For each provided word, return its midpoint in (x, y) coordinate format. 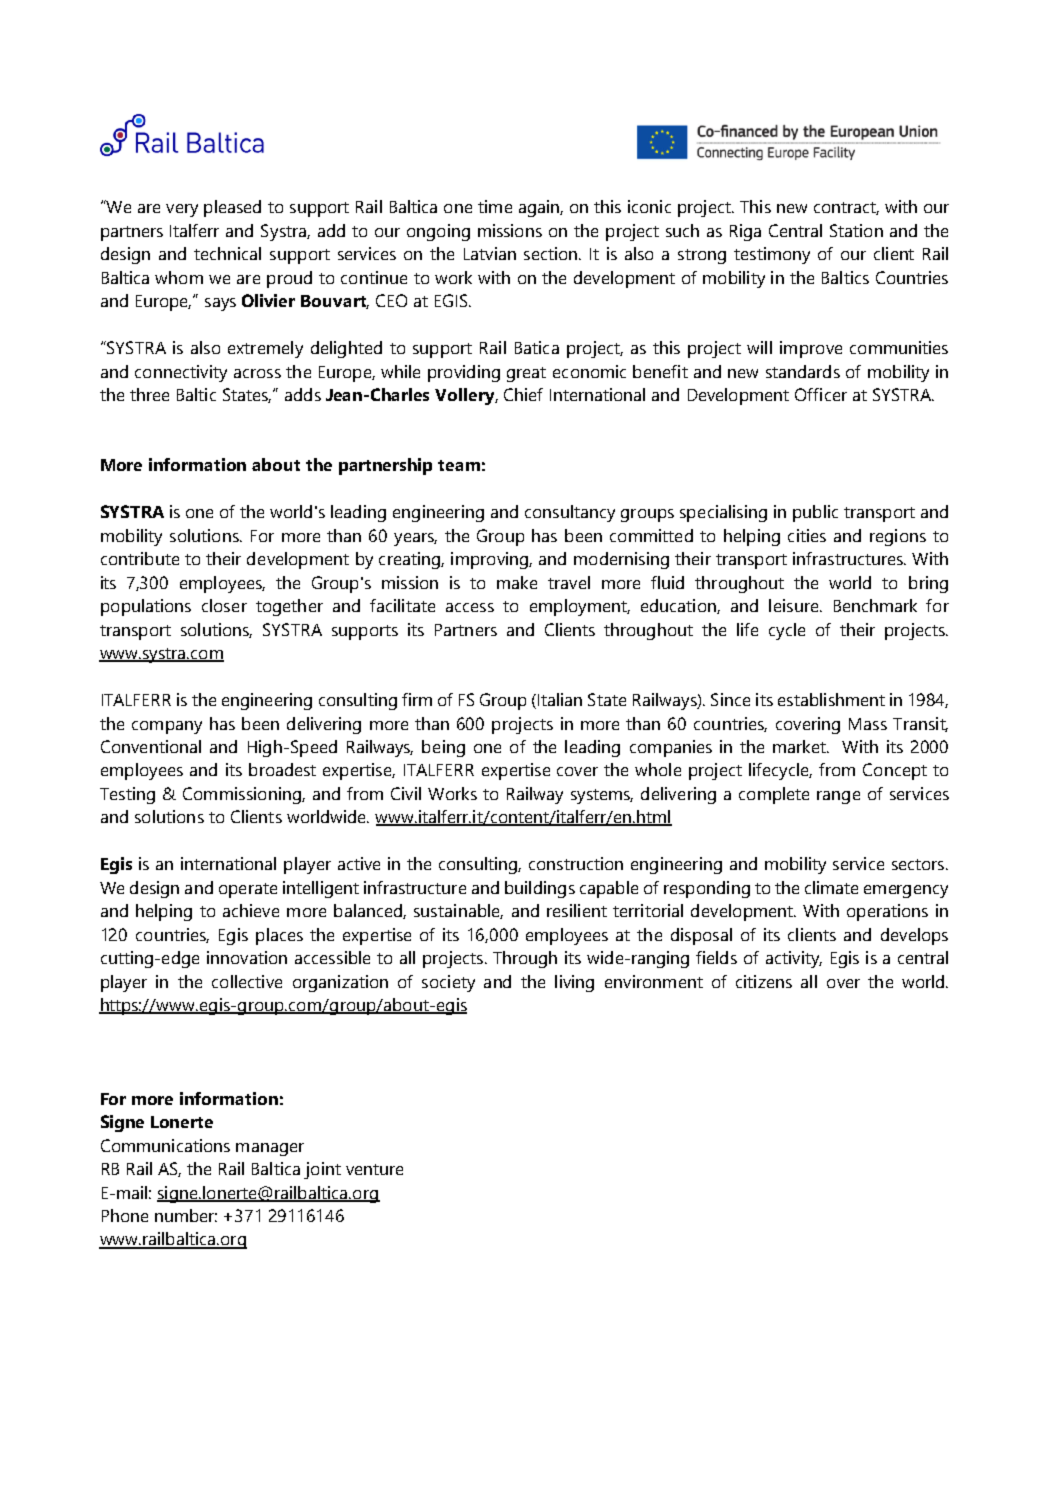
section (552, 253)
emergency (906, 891)
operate (248, 890)
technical (227, 253)
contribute (140, 558)
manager (270, 1149)
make (517, 582)
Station (856, 230)
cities (807, 535)
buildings (540, 889)
